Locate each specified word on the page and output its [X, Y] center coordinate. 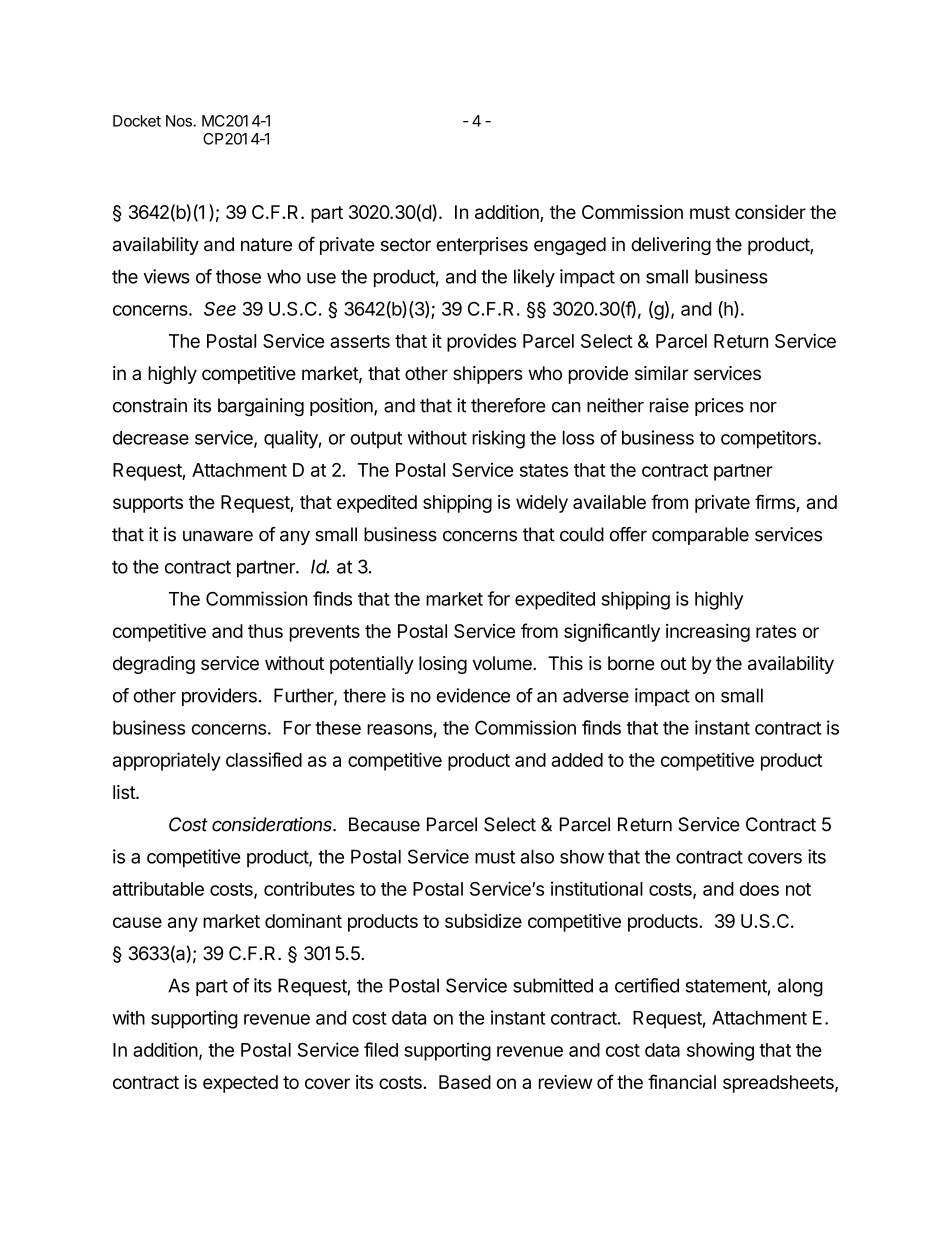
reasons [400, 729]
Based [465, 1082]
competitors [769, 439]
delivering [671, 246]
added [577, 760]
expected [240, 1084]
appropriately [167, 761]
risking [498, 439]
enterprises [482, 246]
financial [682, 1081]
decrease [151, 438]
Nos [180, 121]
